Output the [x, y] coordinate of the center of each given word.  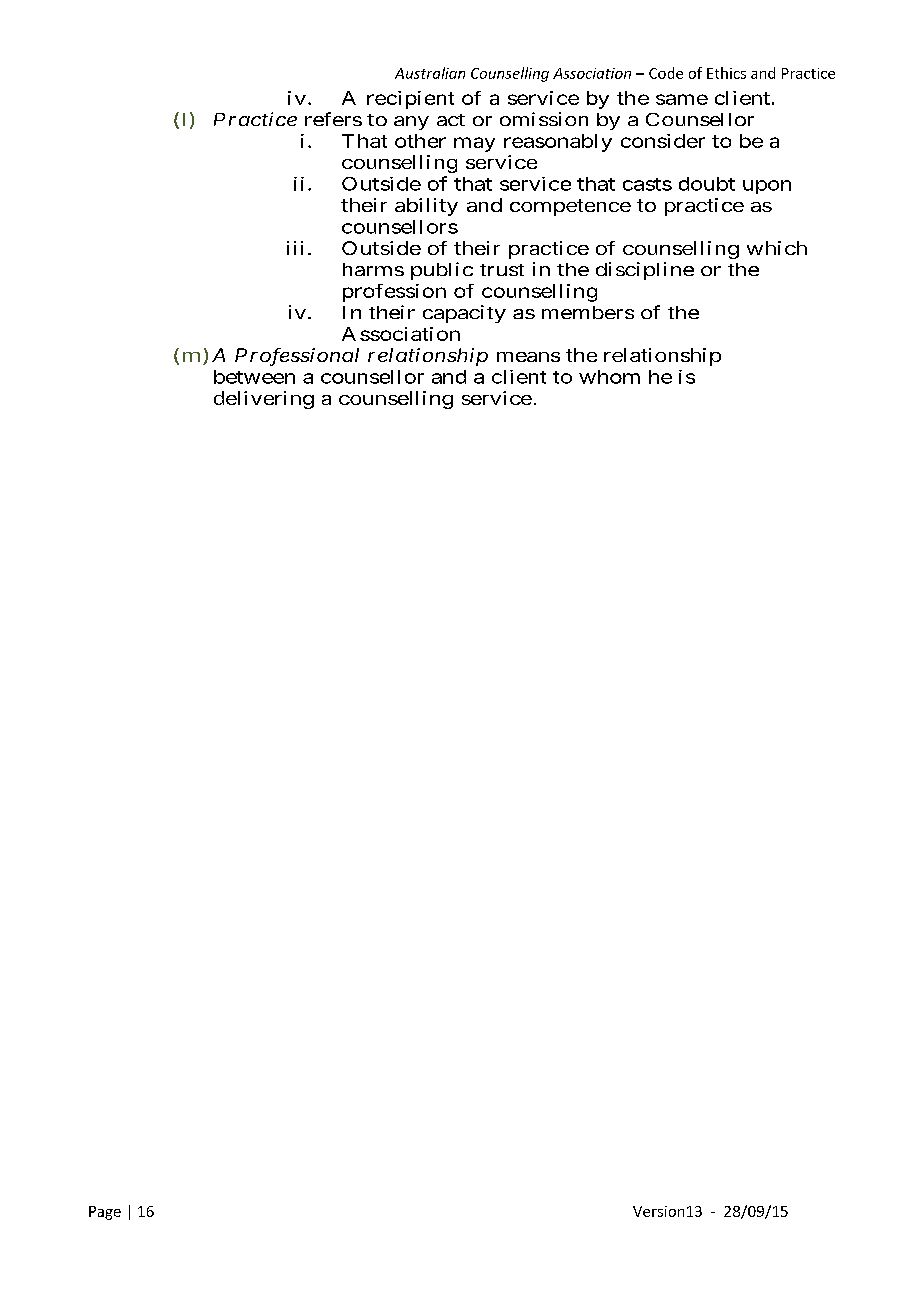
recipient [410, 100]
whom [609, 377]
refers [333, 119]
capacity [464, 314]
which [777, 248]
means [528, 357]
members [588, 312]
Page [105, 1213]
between [254, 377]
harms [373, 269]
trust [502, 270]
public [442, 271]
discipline [645, 271]
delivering [264, 400]
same [682, 99]
